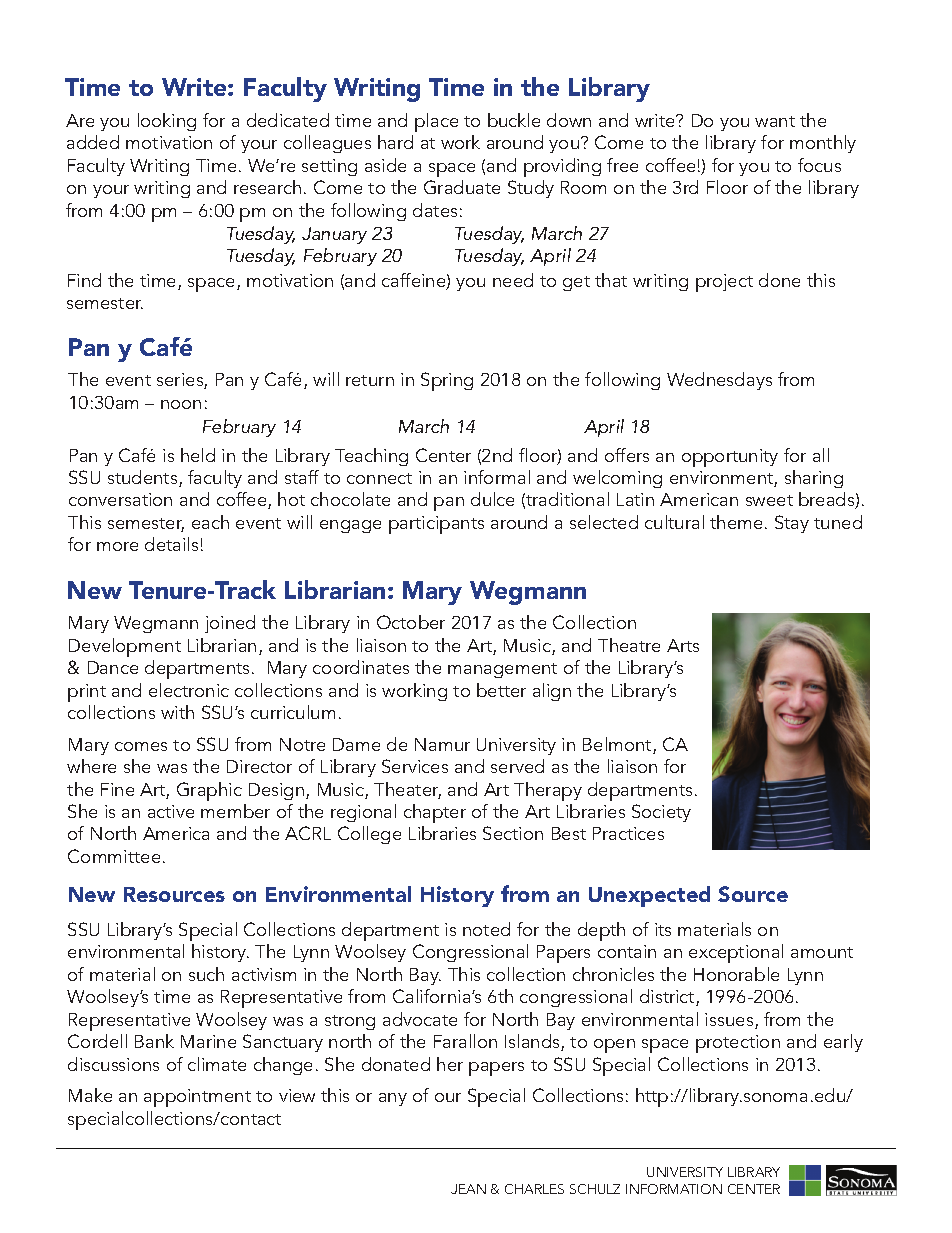 This screenshot has height=1233, width=952. I want to click on want, so click(775, 121).
